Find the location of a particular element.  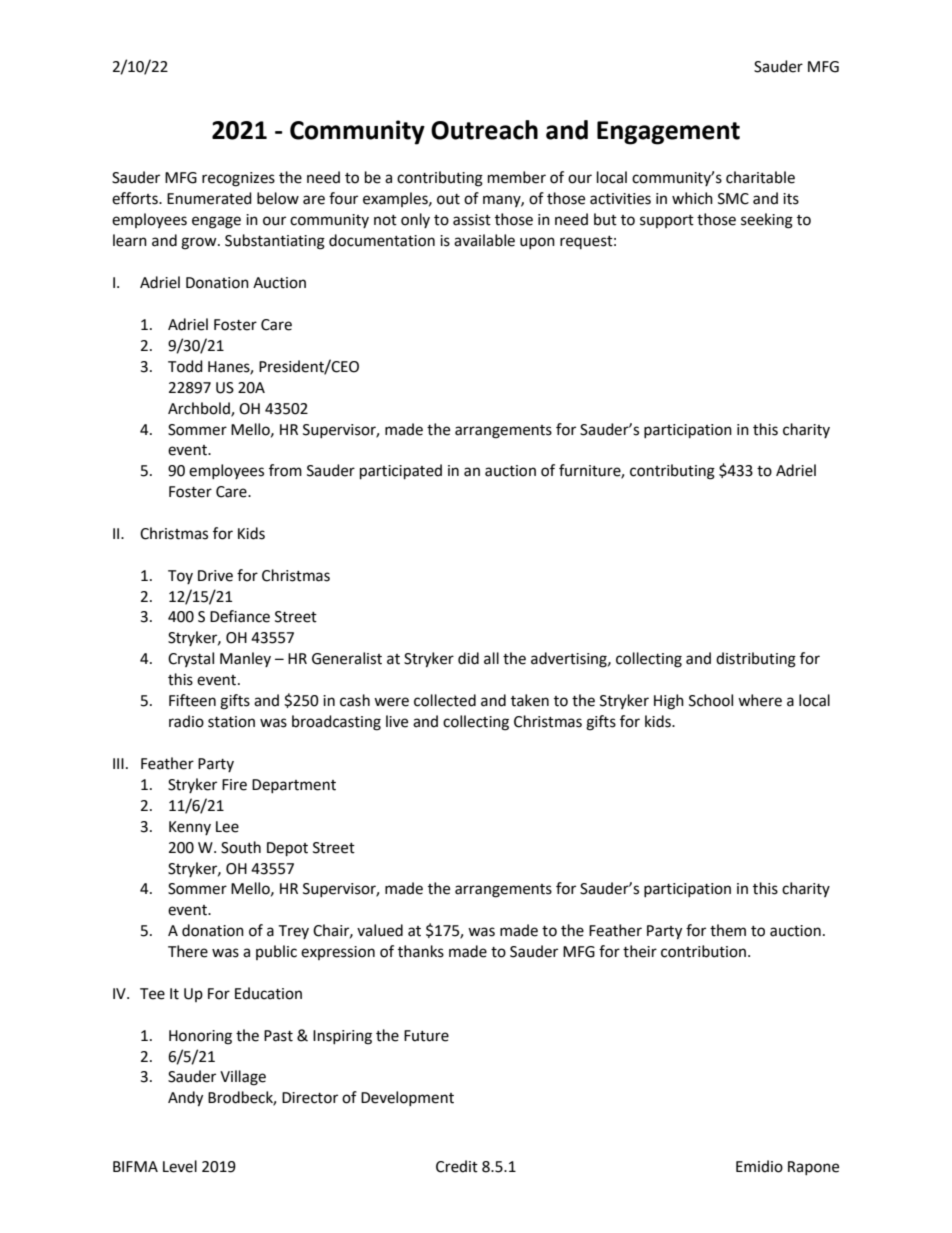

Level is located at coordinates (180, 1166).
